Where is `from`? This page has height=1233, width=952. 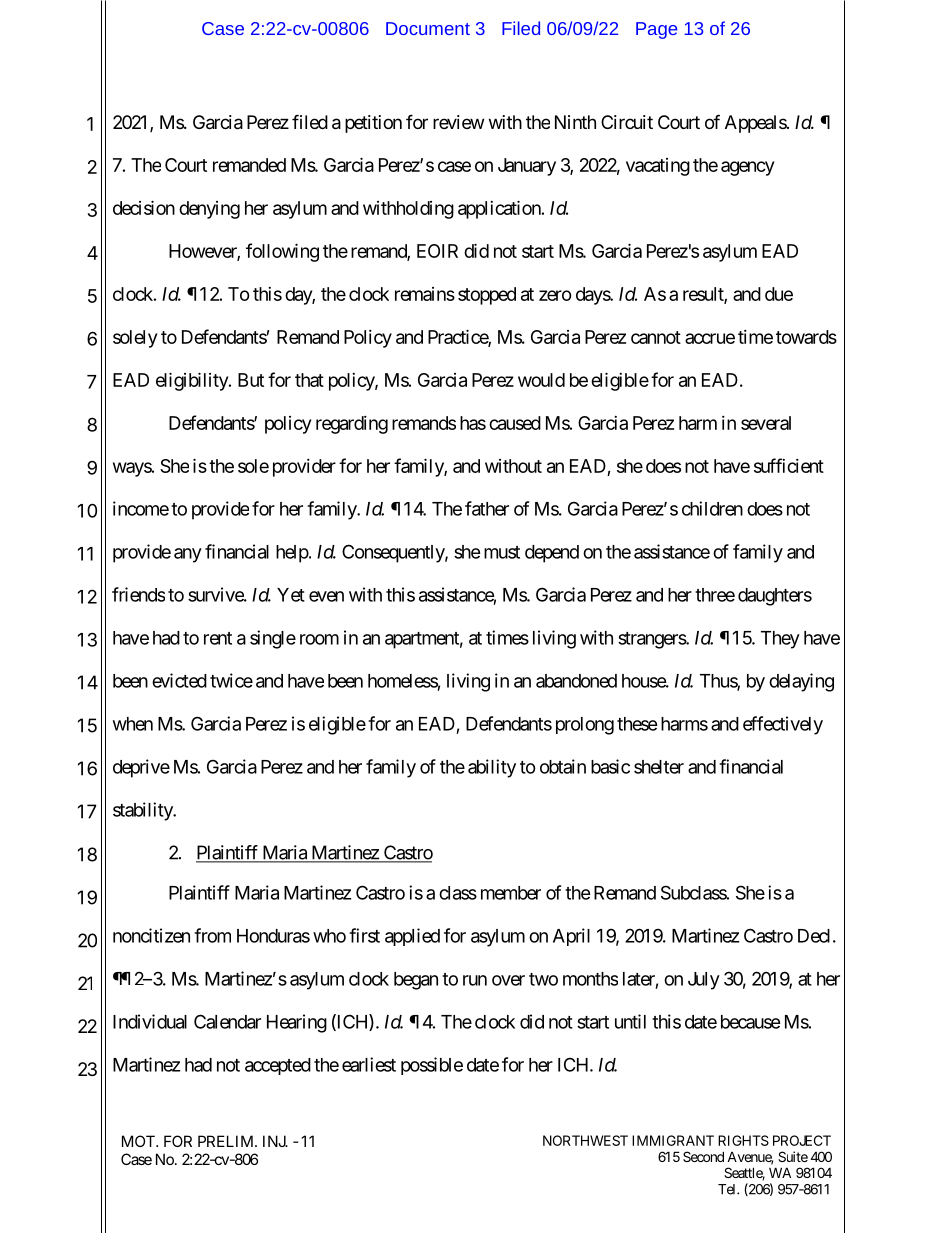
from is located at coordinates (212, 935).
